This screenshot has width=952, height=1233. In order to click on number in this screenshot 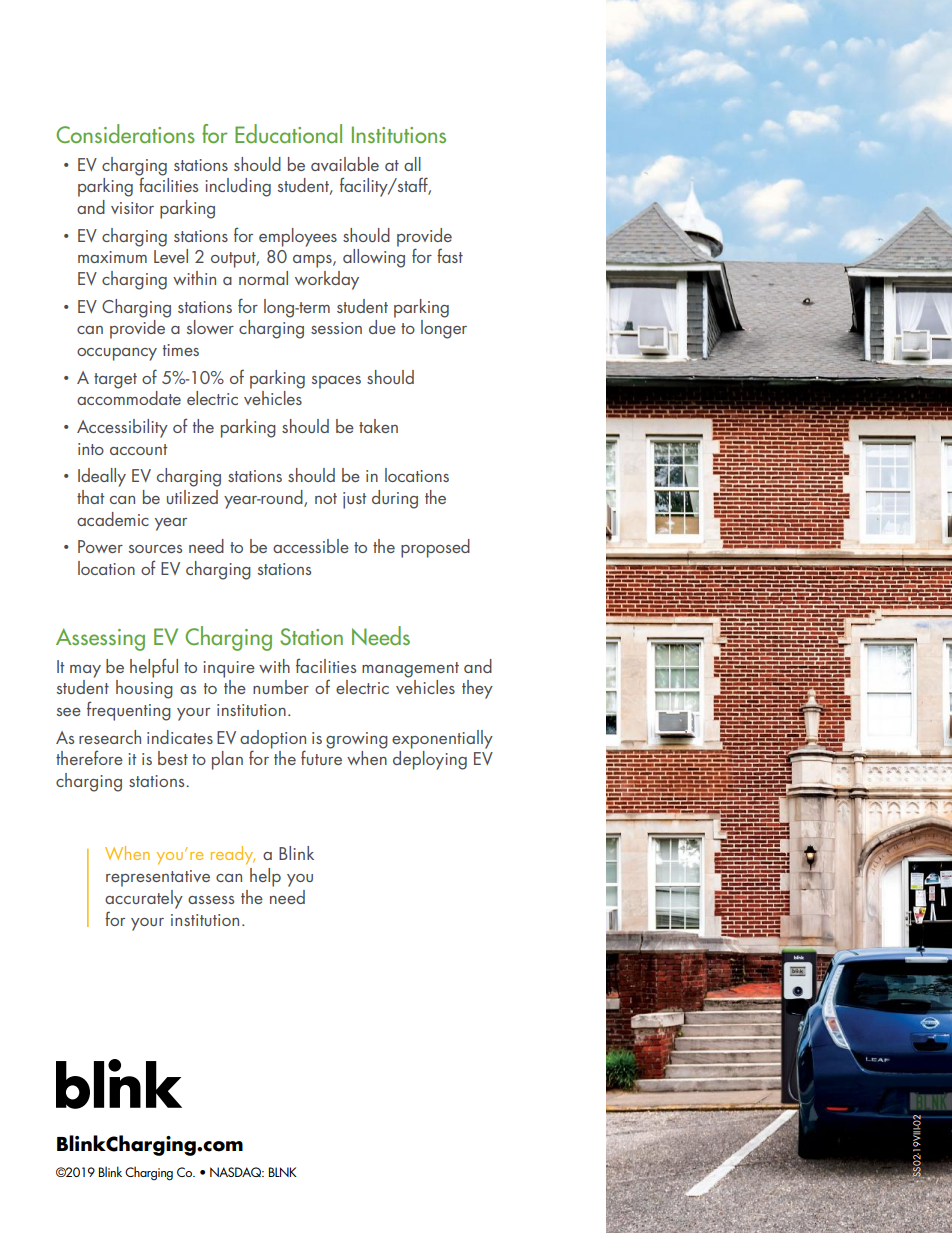, I will do `click(281, 687)`.
